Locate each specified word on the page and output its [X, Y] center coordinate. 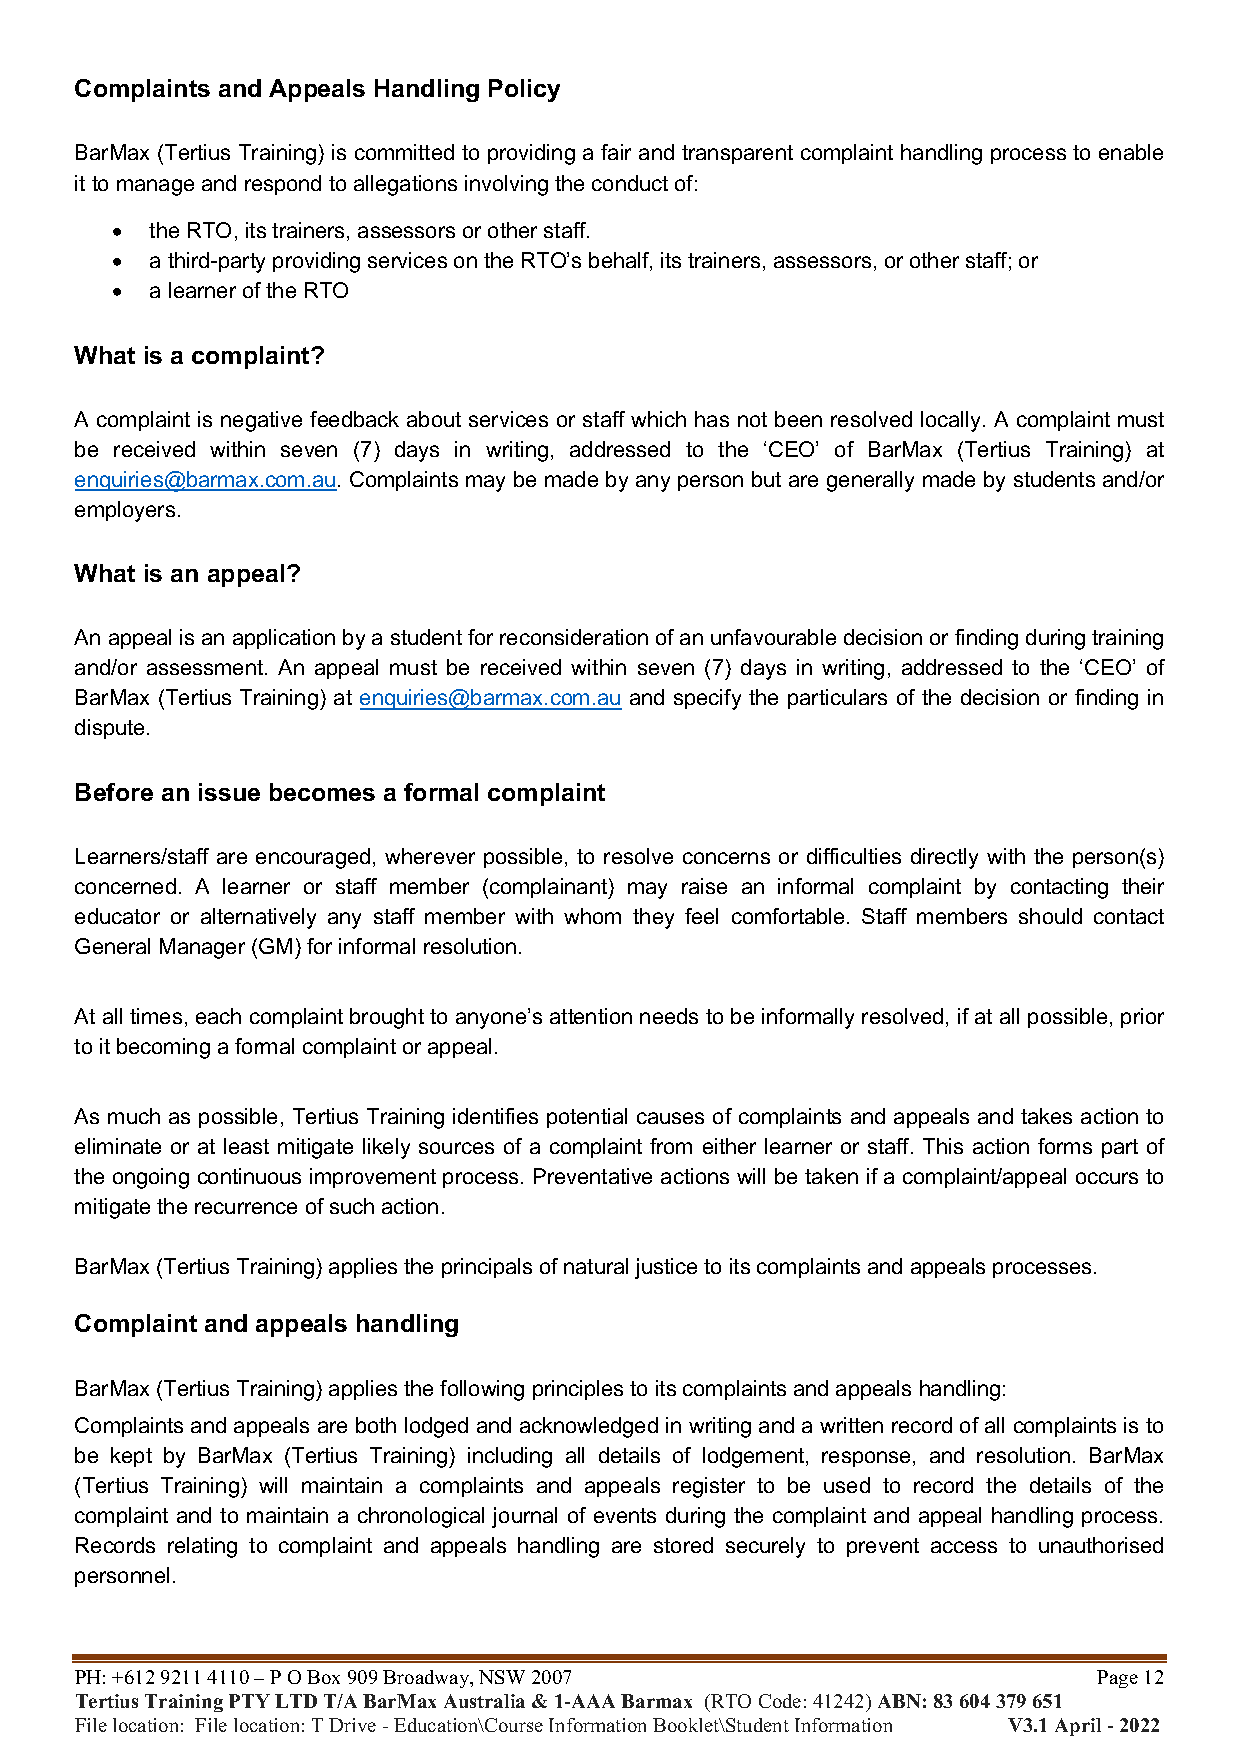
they [653, 918]
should [1050, 916]
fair [616, 152]
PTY [249, 1701]
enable [1131, 152]
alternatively [258, 918]
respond [283, 185]
